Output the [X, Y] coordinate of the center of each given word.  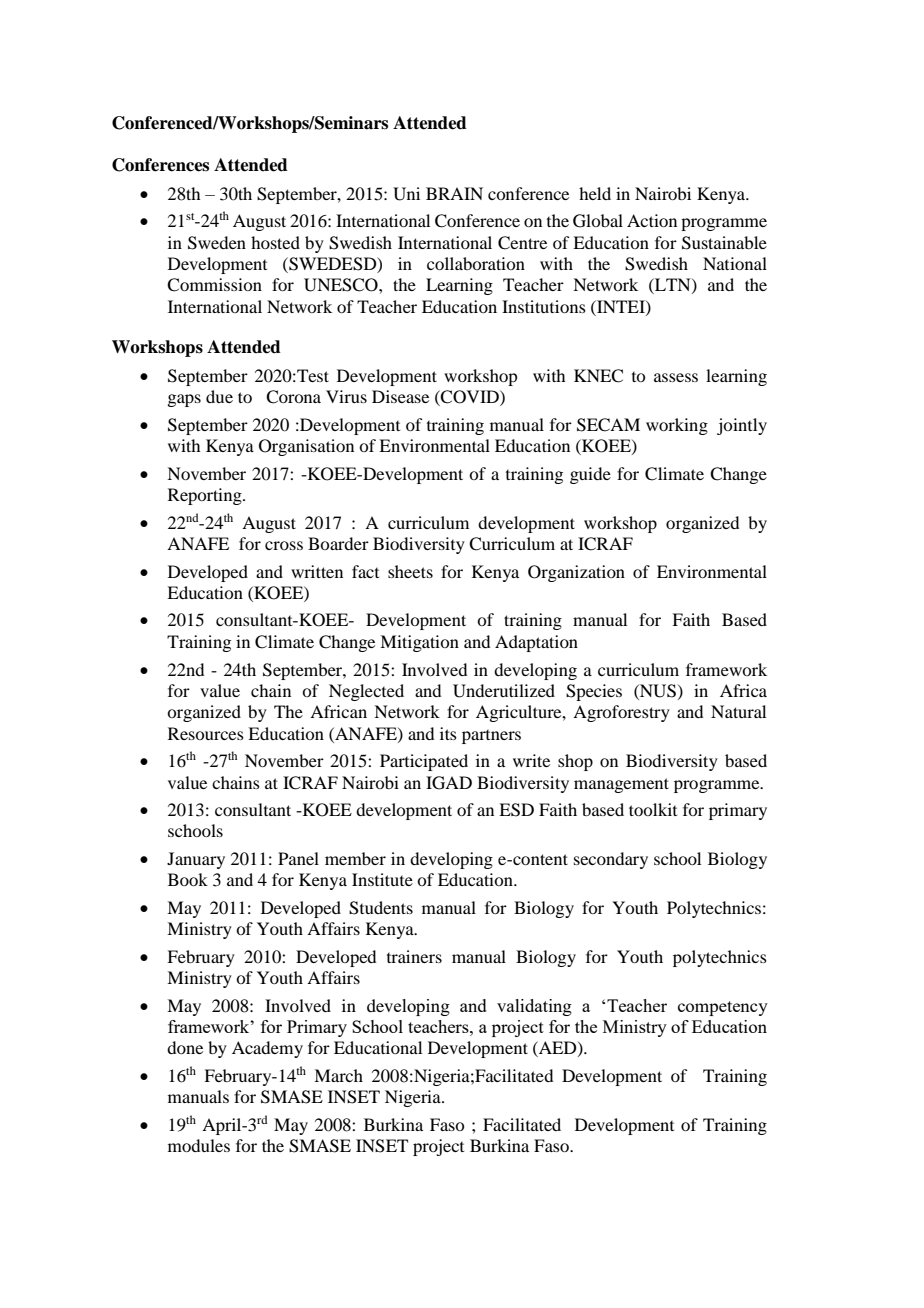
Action [652, 220]
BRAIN [454, 193]
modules [199, 1145]
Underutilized [504, 691]
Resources [206, 733]
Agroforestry [621, 713]
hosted [275, 242]
